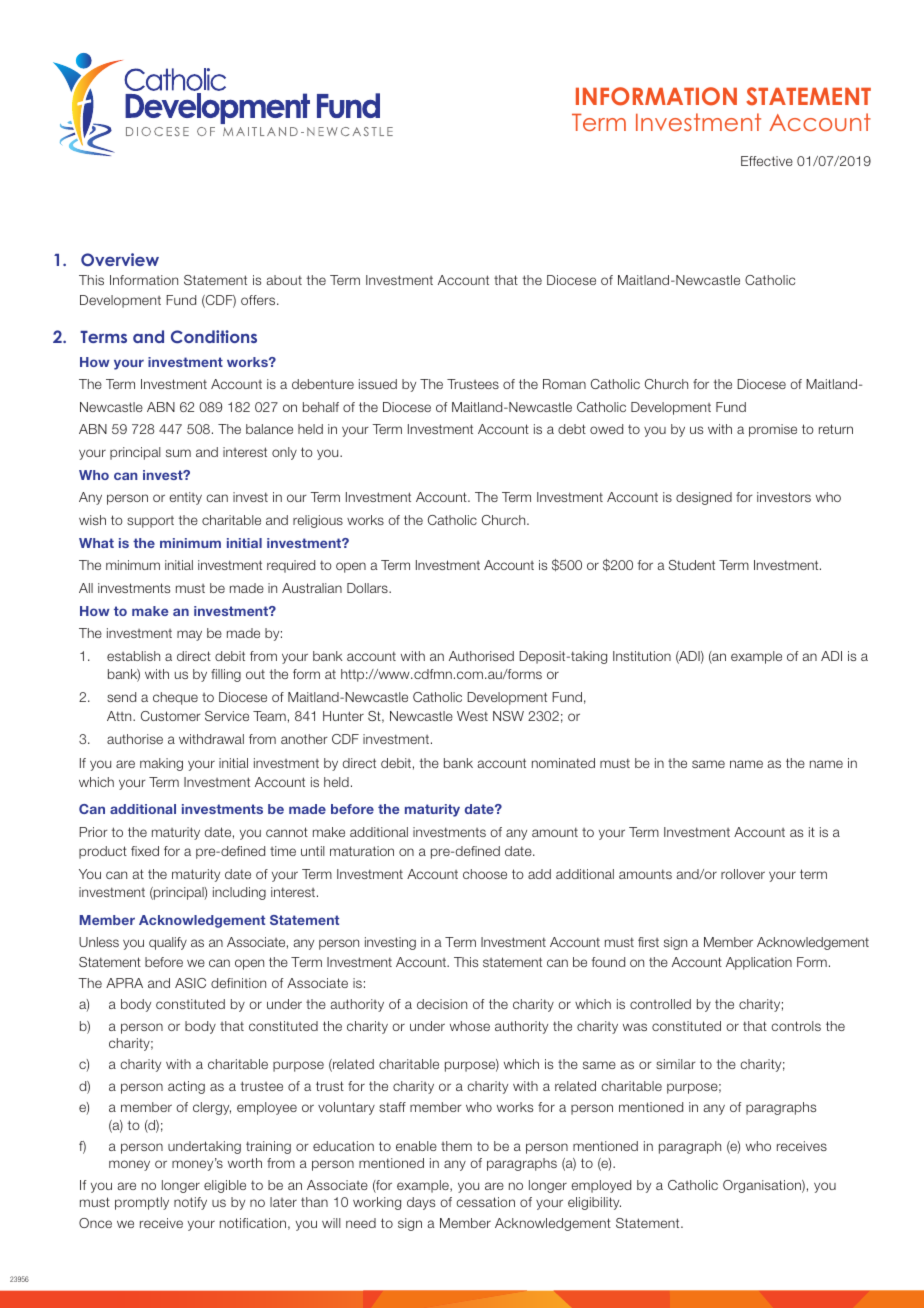 The height and width of the screenshot is (1308, 924). What do you see at coordinates (767, 161) in the screenshot?
I see `Effective` at bounding box center [767, 161].
